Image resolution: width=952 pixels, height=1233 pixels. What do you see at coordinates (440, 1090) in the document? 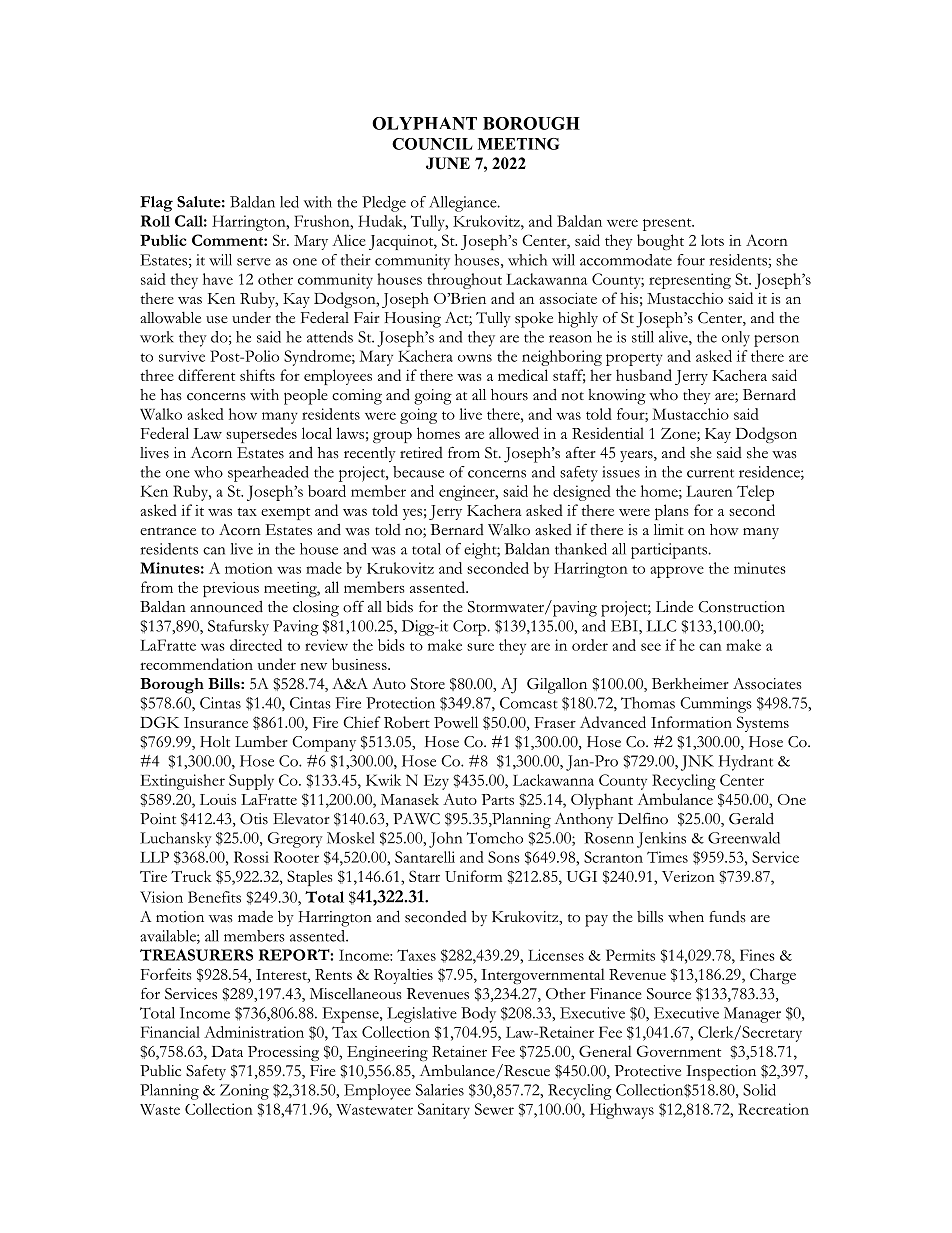
I see `Salaries` at bounding box center [440, 1090].
